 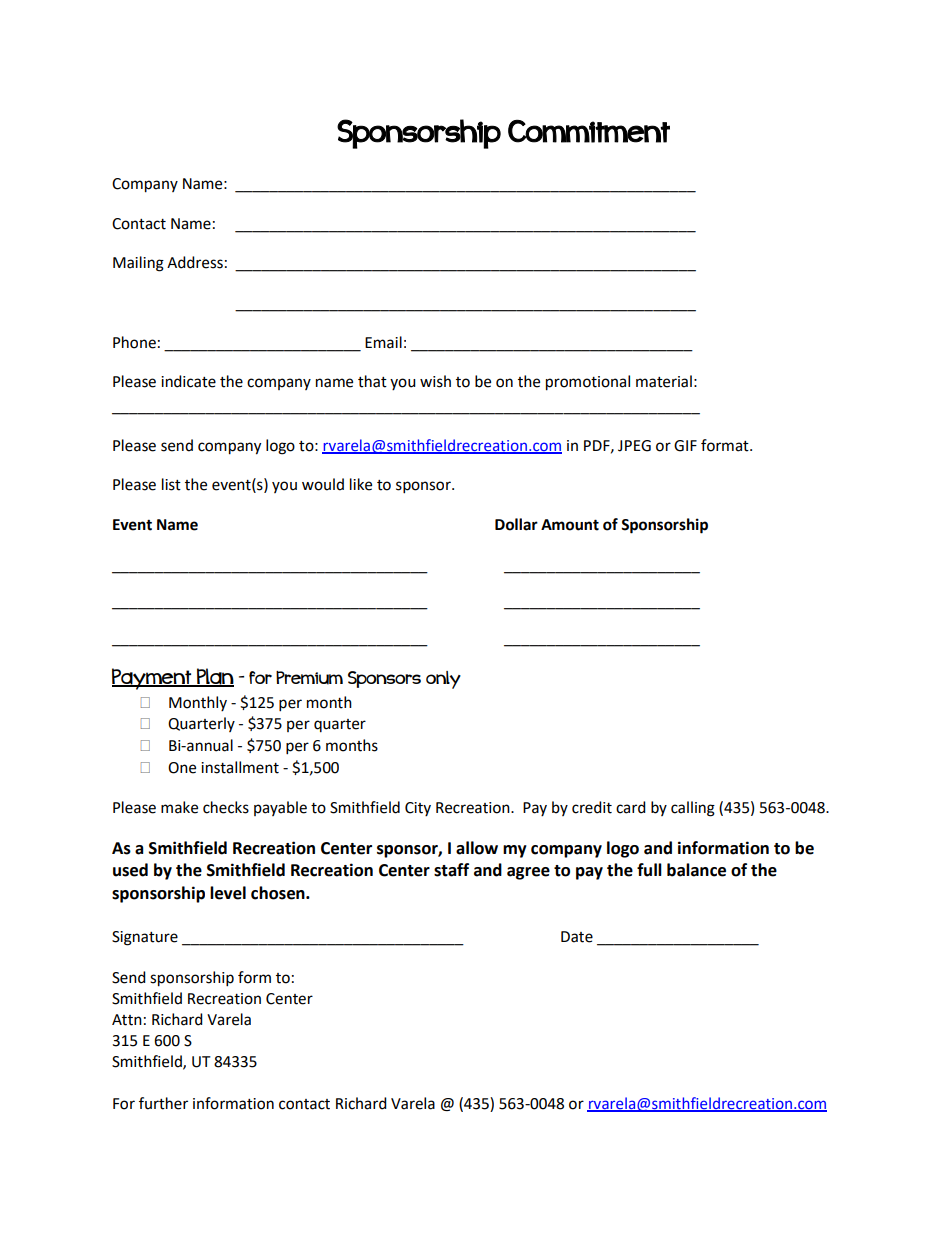 I want to click on Plan, so click(x=214, y=677).
